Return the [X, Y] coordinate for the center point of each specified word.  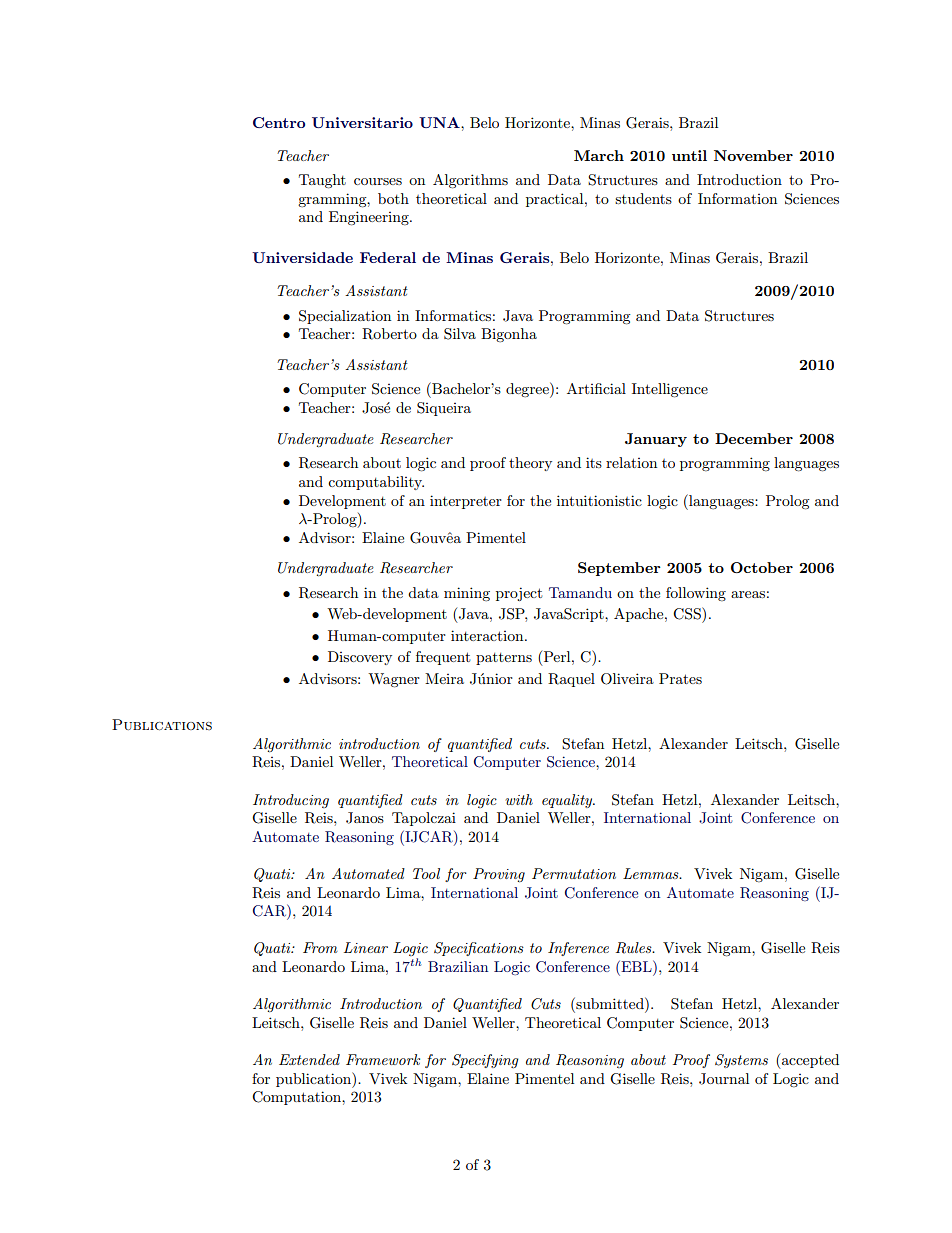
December [754, 438]
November [753, 155]
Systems [741, 1061]
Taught [322, 181]
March [599, 155]
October [762, 567]
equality [568, 801]
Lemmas [652, 873]
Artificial [596, 388]
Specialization [345, 317]
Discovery [360, 658]
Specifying [485, 1061]
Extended [309, 1059]
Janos [365, 818]
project [519, 594]
